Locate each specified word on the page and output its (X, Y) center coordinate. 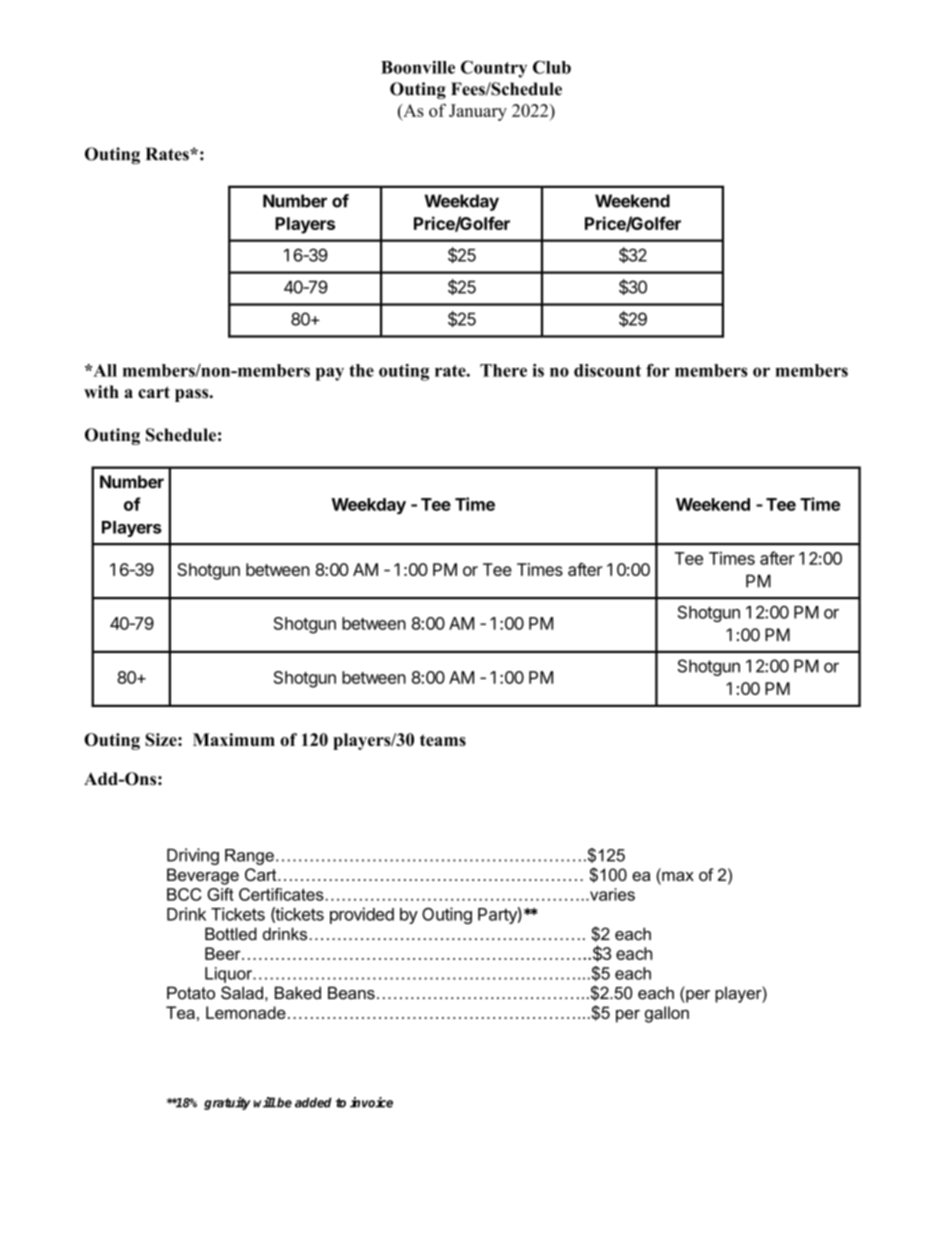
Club (552, 67)
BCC (184, 894)
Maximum (234, 739)
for (658, 370)
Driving (193, 856)
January (478, 112)
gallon (667, 1014)
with (101, 391)
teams (443, 740)
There (503, 370)
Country (494, 69)
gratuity (227, 1103)
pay (330, 374)
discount (607, 370)
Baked (298, 993)
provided (362, 915)
